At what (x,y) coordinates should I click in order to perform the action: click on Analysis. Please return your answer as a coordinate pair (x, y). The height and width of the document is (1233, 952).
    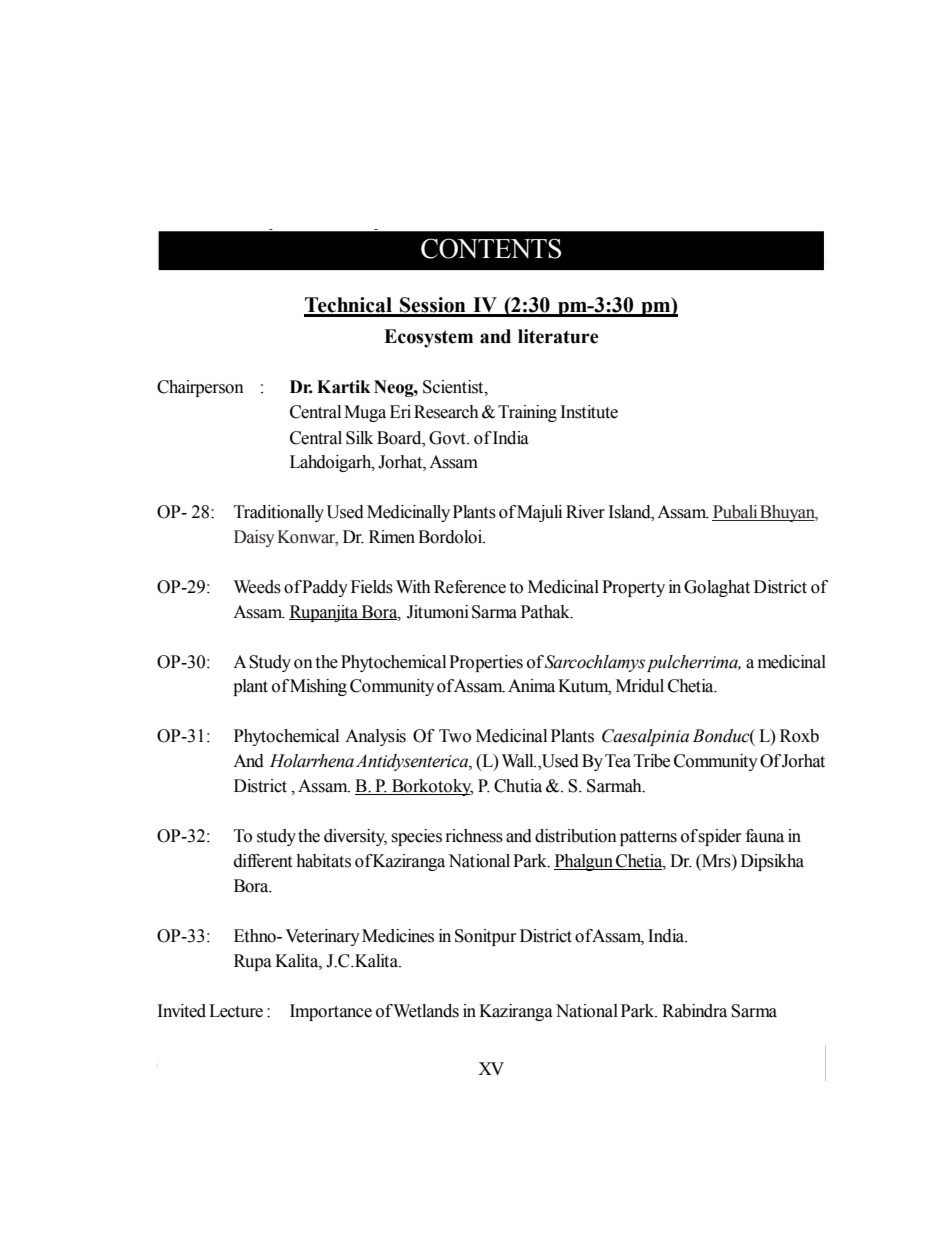
    Looking at the image, I should click on (375, 737).
